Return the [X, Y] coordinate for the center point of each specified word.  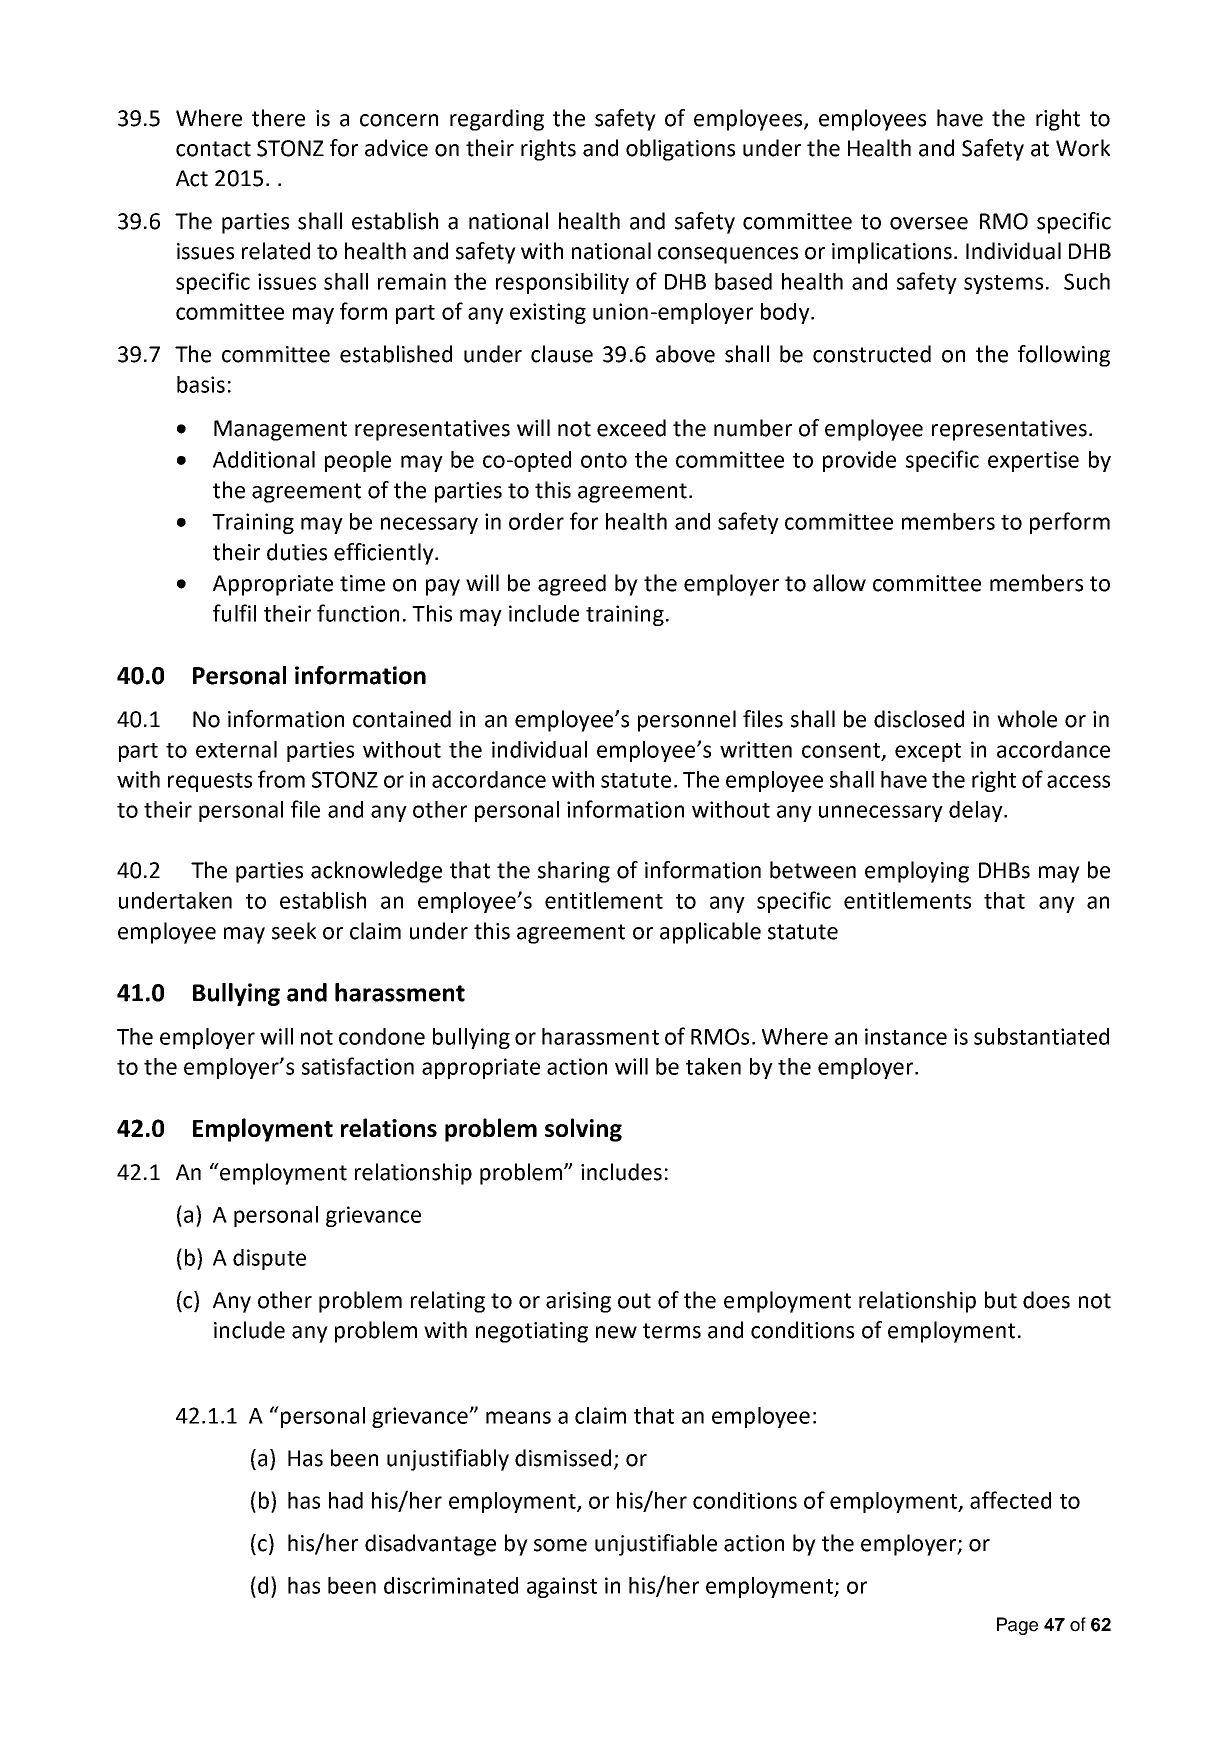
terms [672, 1331]
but [1001, 1300]
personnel [687, 721]
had [346, 1500]
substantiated [1041, 1036]
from [281, 779]
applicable [710, 933]
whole [1027, 719]
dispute [269, 1259]
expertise [1033, 461]
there [278, 118]
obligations [680, 150]
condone [382, 1036]
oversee [929, 223]
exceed [631, 428]
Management [280, 430]
